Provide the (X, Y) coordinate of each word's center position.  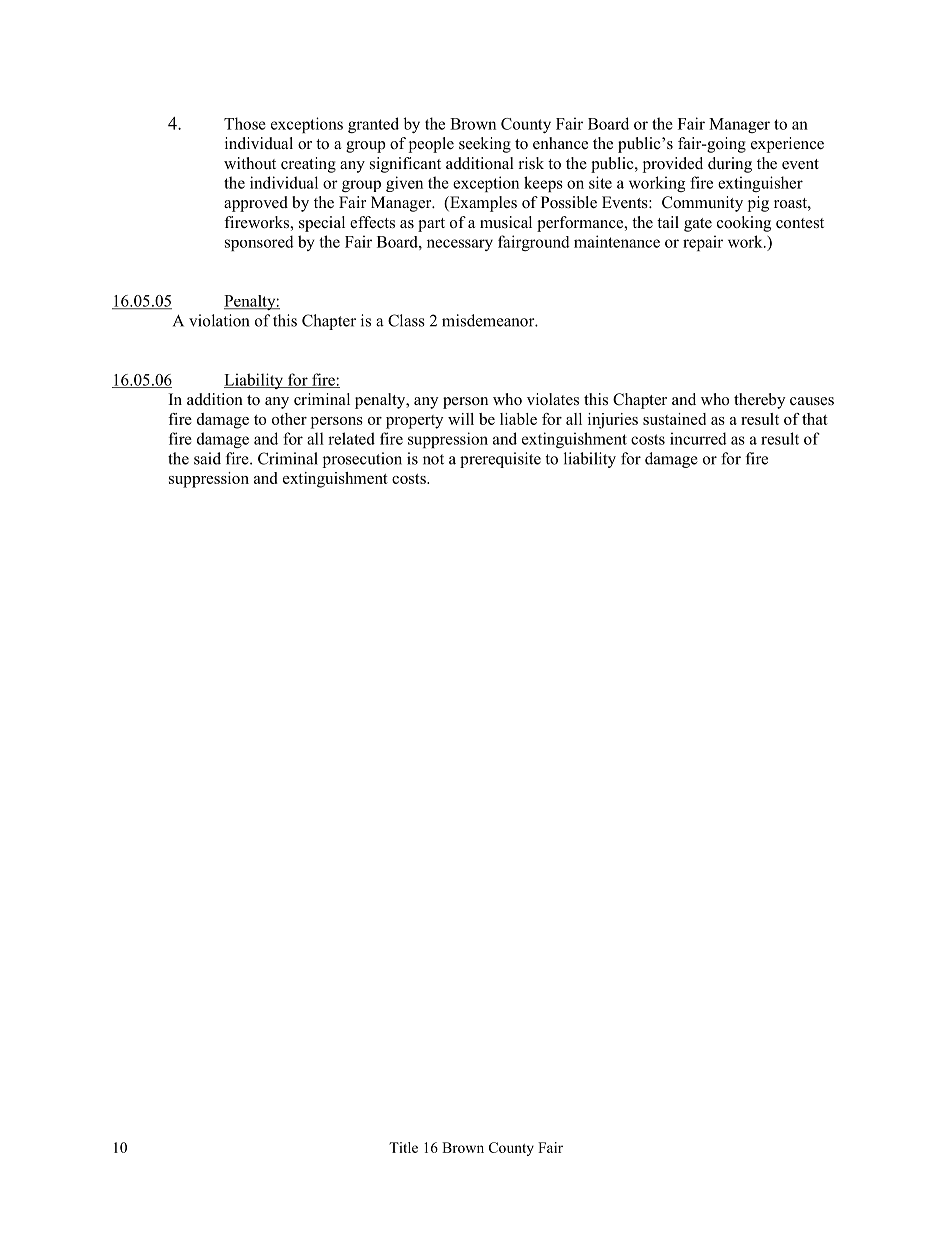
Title (403, 1147)
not (433, 459)
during (730, 165)
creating (308, 165)
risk (531, 163)
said (207, 458)
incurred (698, 438)
